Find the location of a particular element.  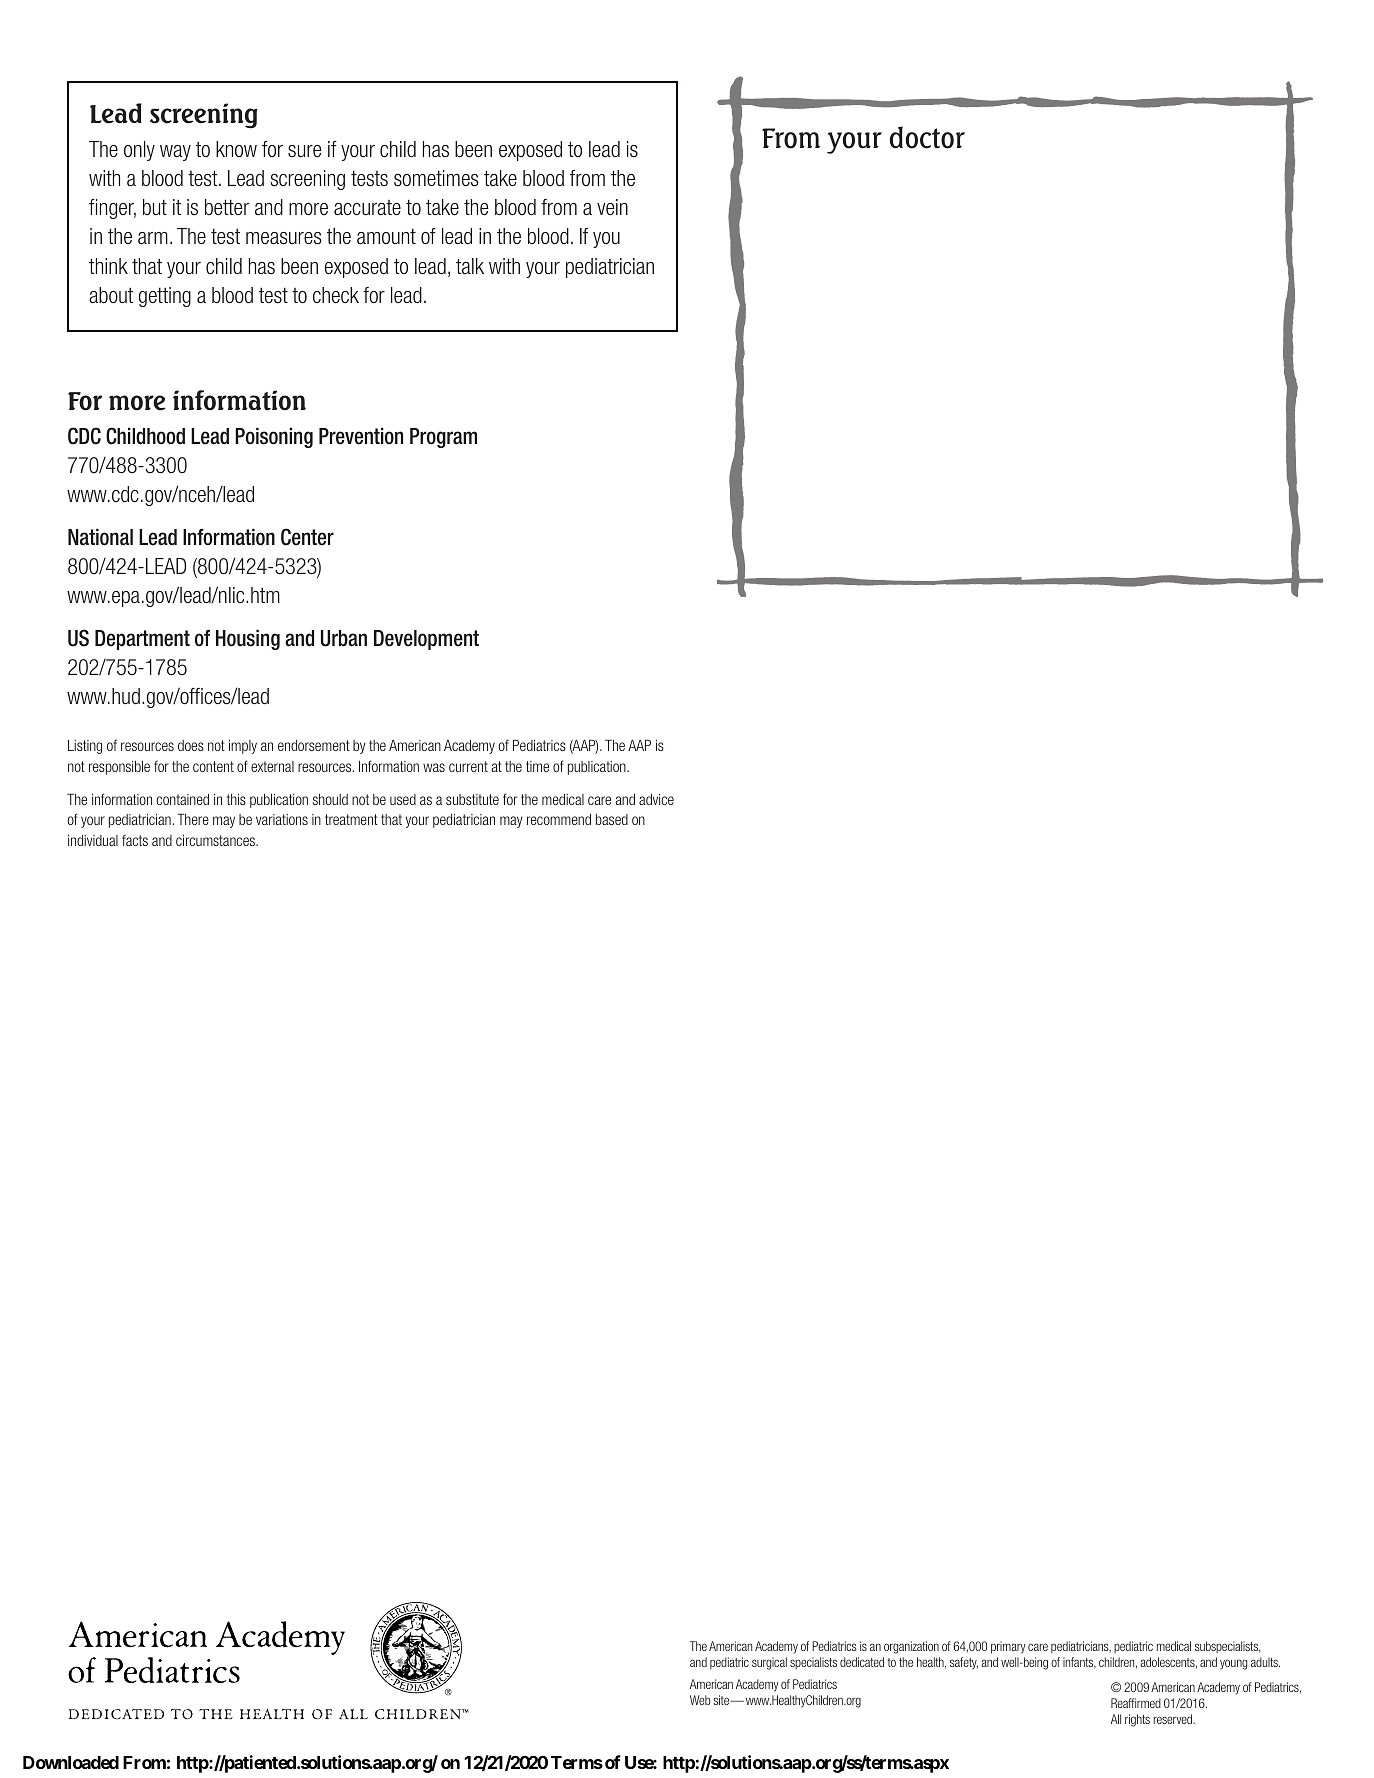

Web is located at coordinates (700, 1700).
